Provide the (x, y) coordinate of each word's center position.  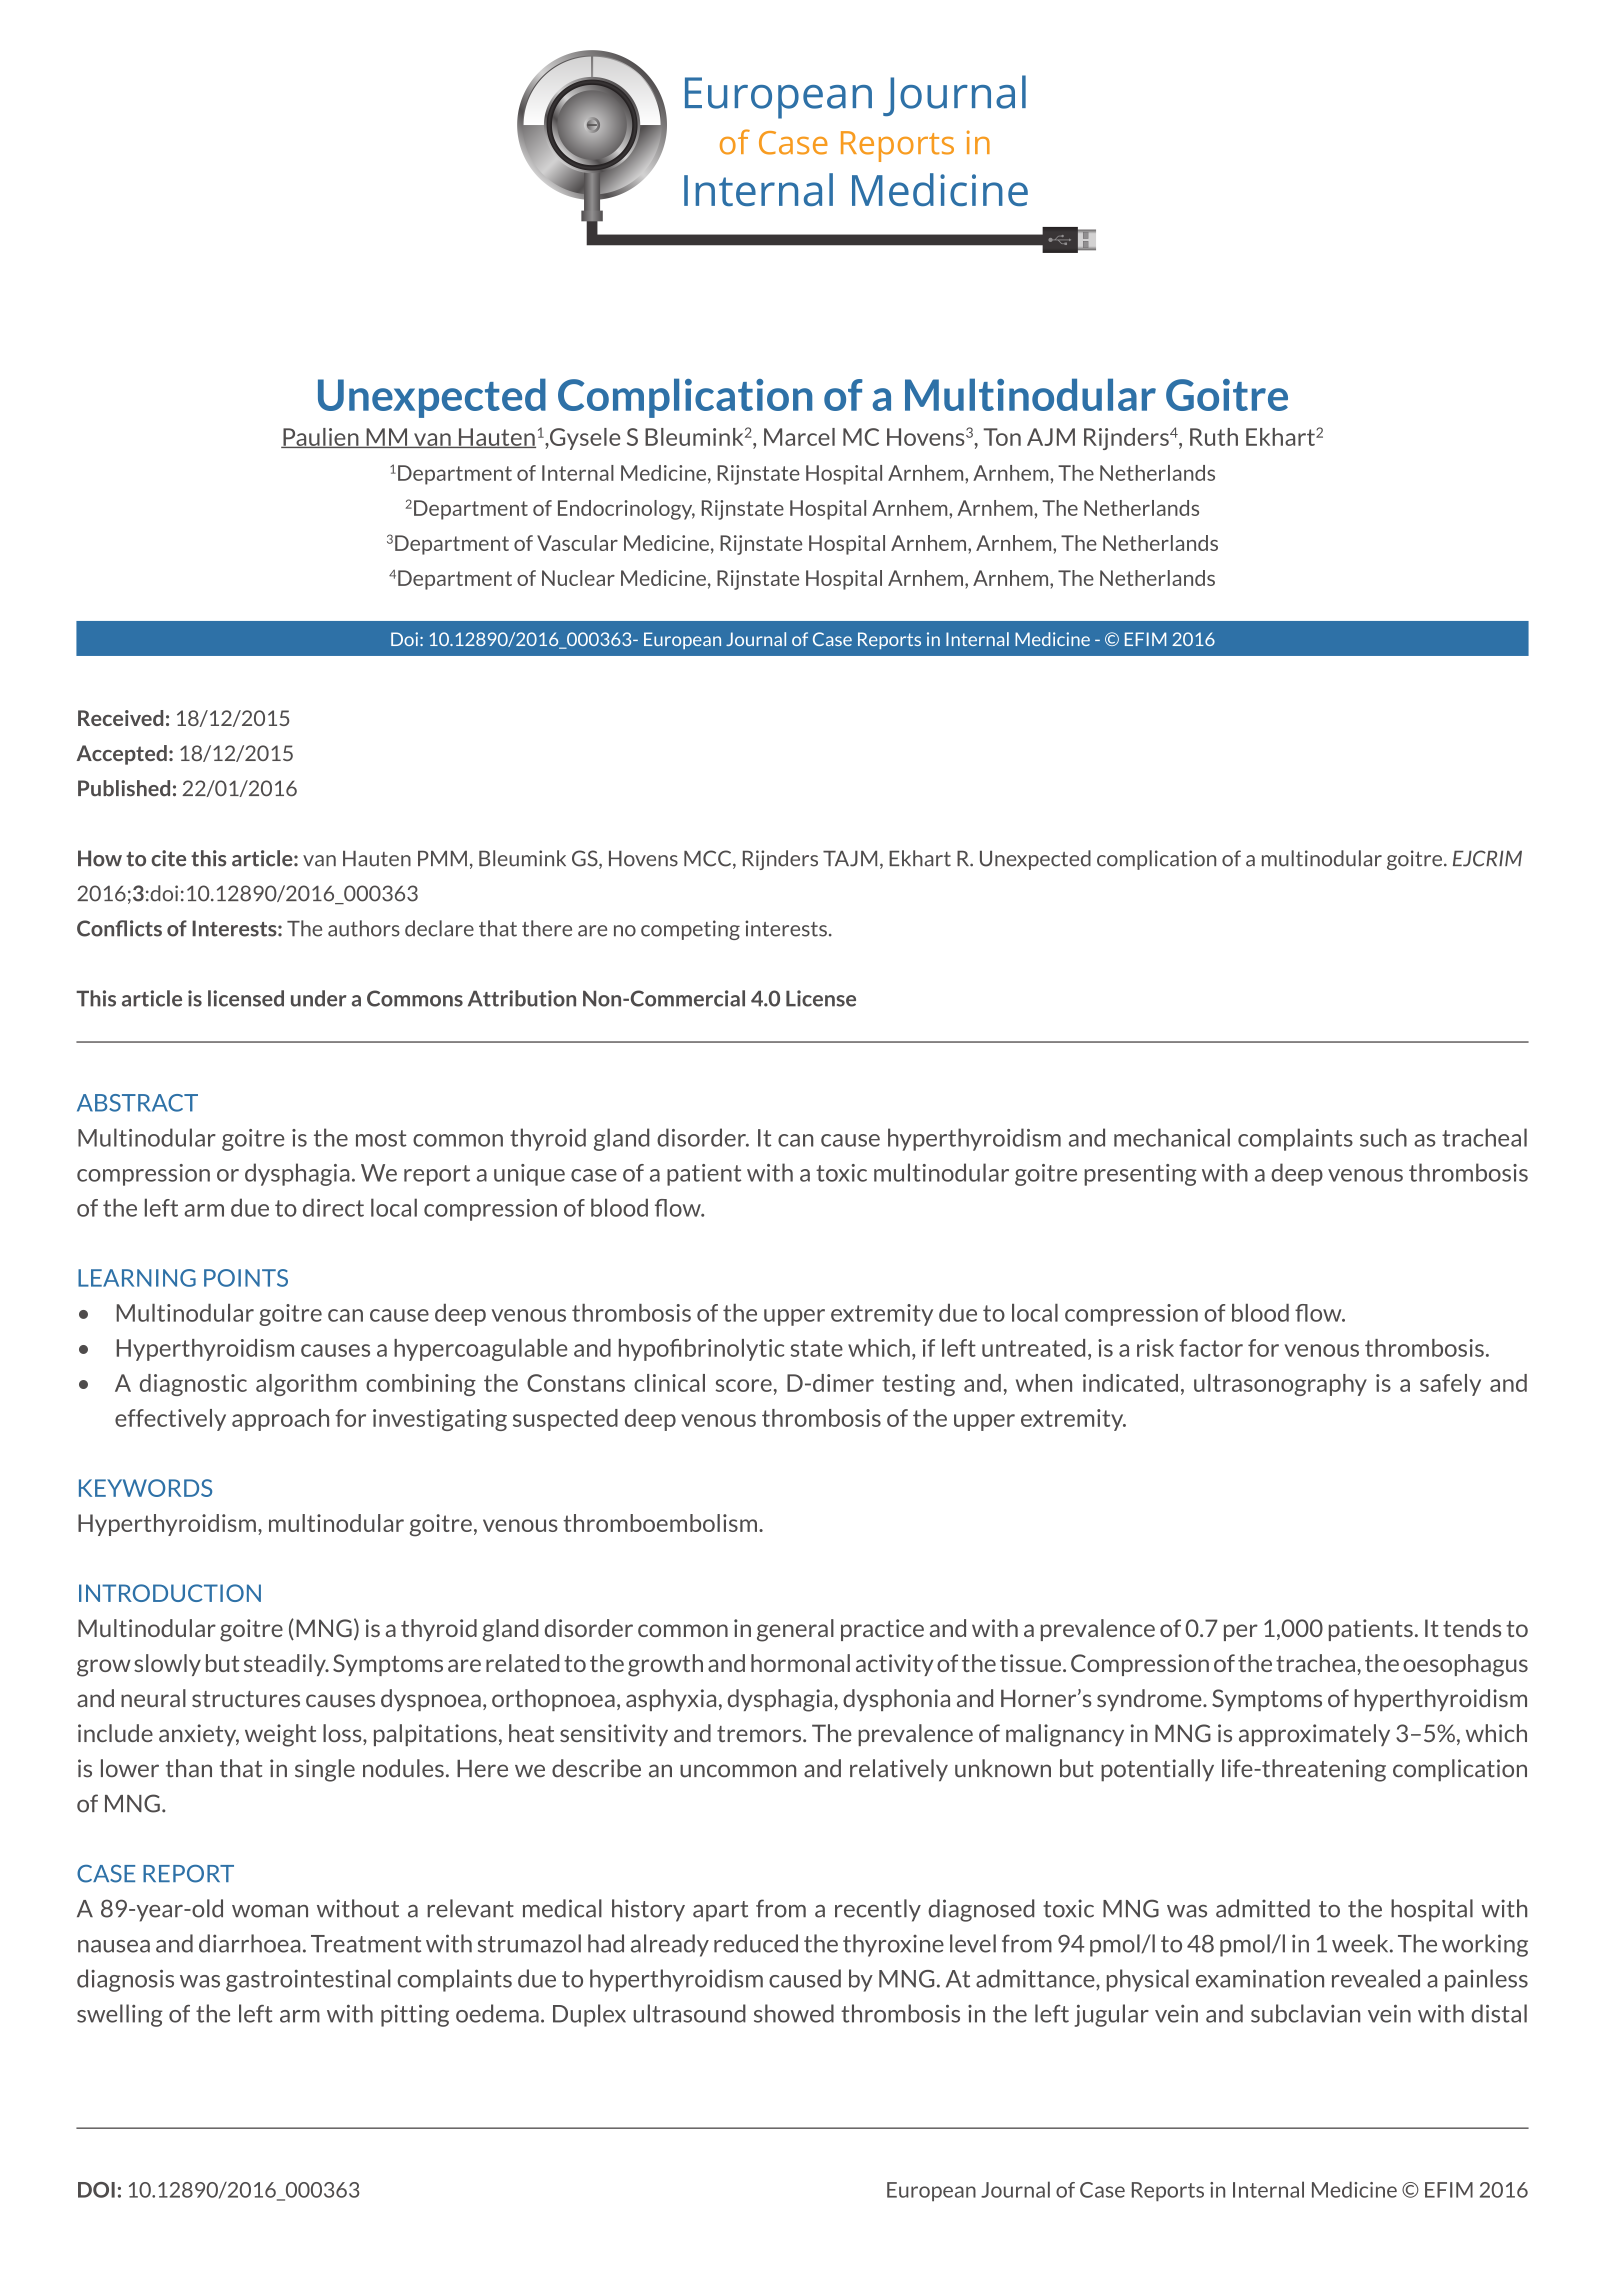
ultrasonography (1280, 1385)
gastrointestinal (308, 1980)
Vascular (577, 543)
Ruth (1214, 437)
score (744, 1385)
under (318, 998)
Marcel (799, 437)
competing (690, 930)
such (1383, 1137)
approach (280, 1420)
